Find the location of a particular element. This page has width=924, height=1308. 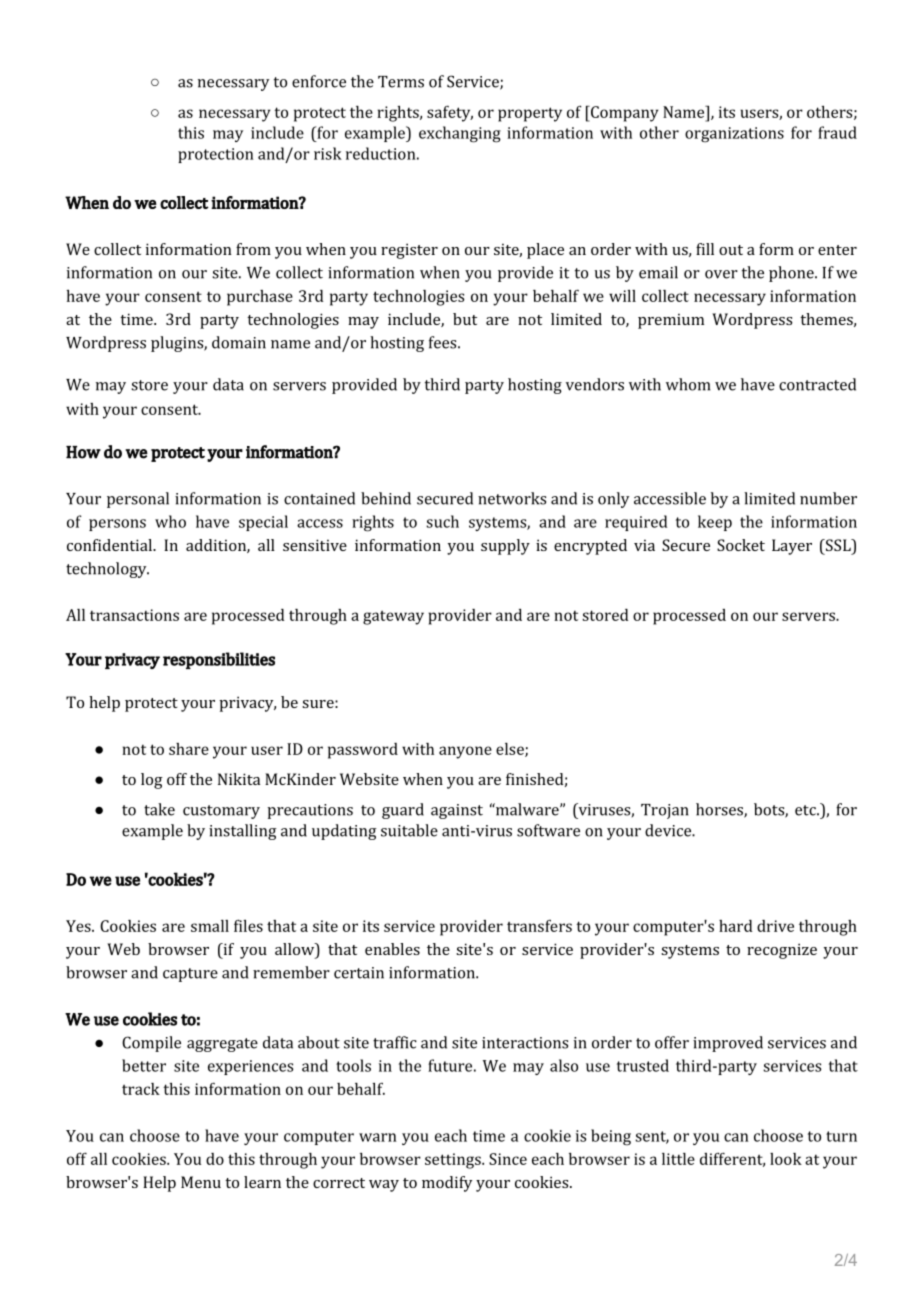

safety is located at coordinates (450, 113).
